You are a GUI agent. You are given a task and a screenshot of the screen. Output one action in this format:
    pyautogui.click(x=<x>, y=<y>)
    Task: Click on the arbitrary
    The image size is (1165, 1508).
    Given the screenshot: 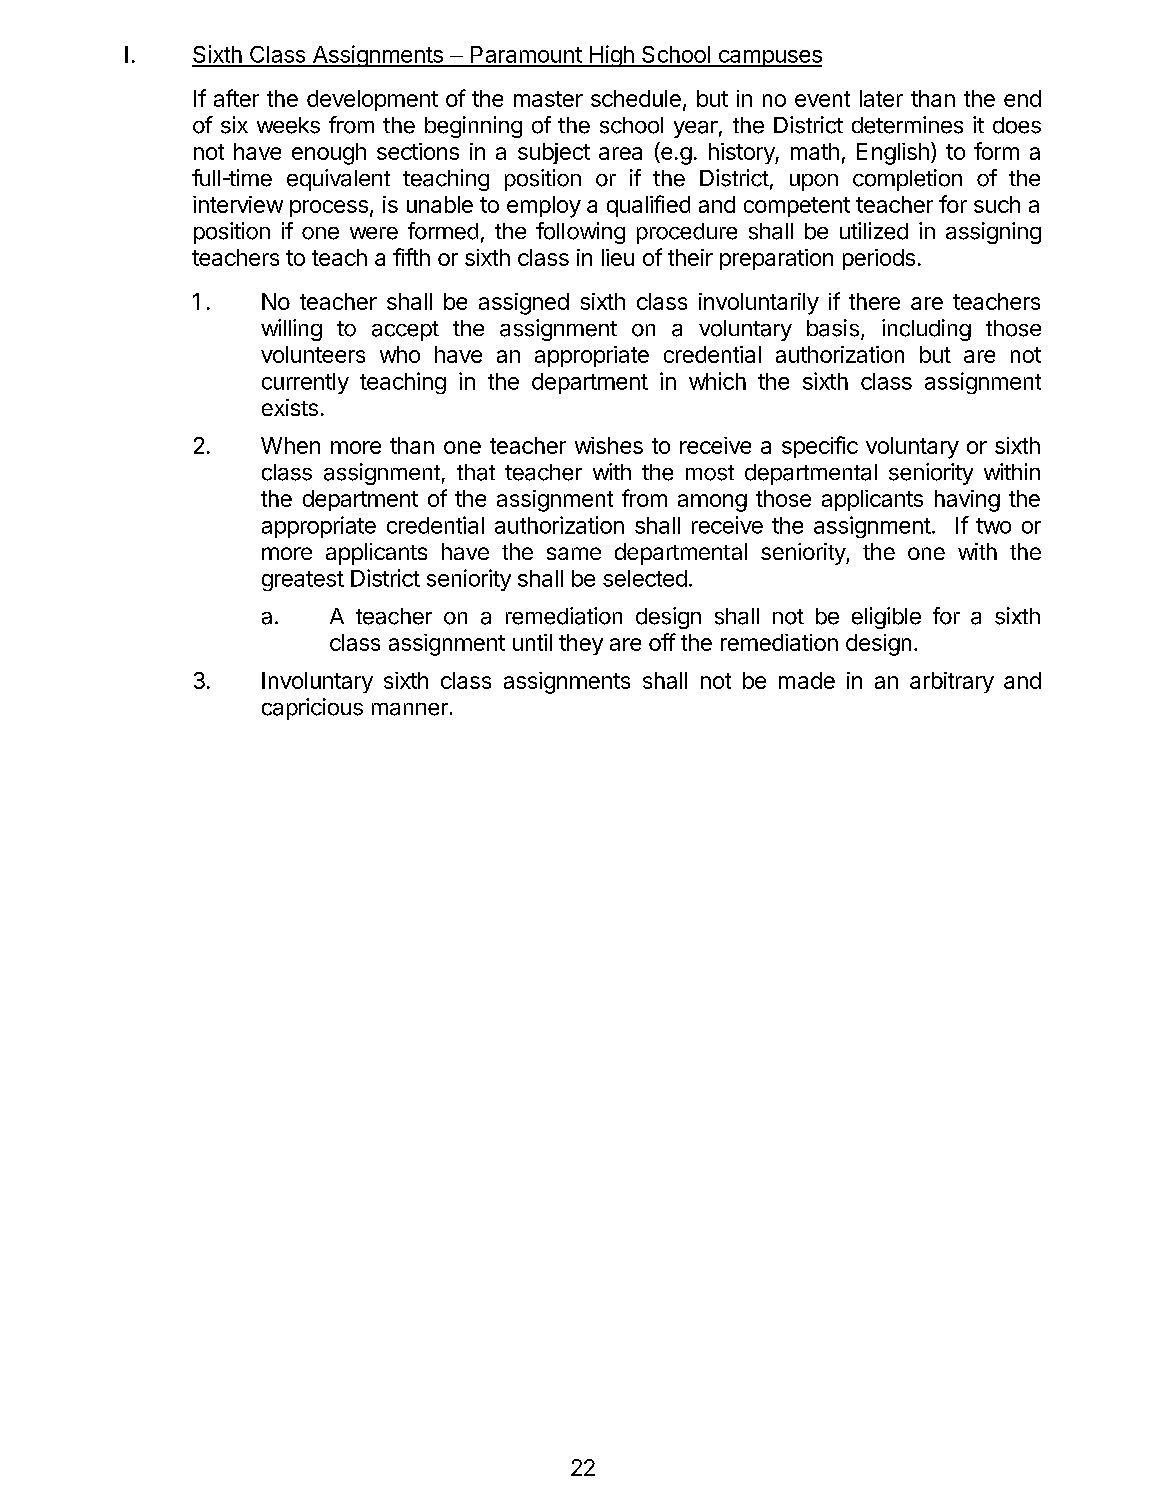 What is the action you would take?
    pyautogui.click(x=952, y=682)
